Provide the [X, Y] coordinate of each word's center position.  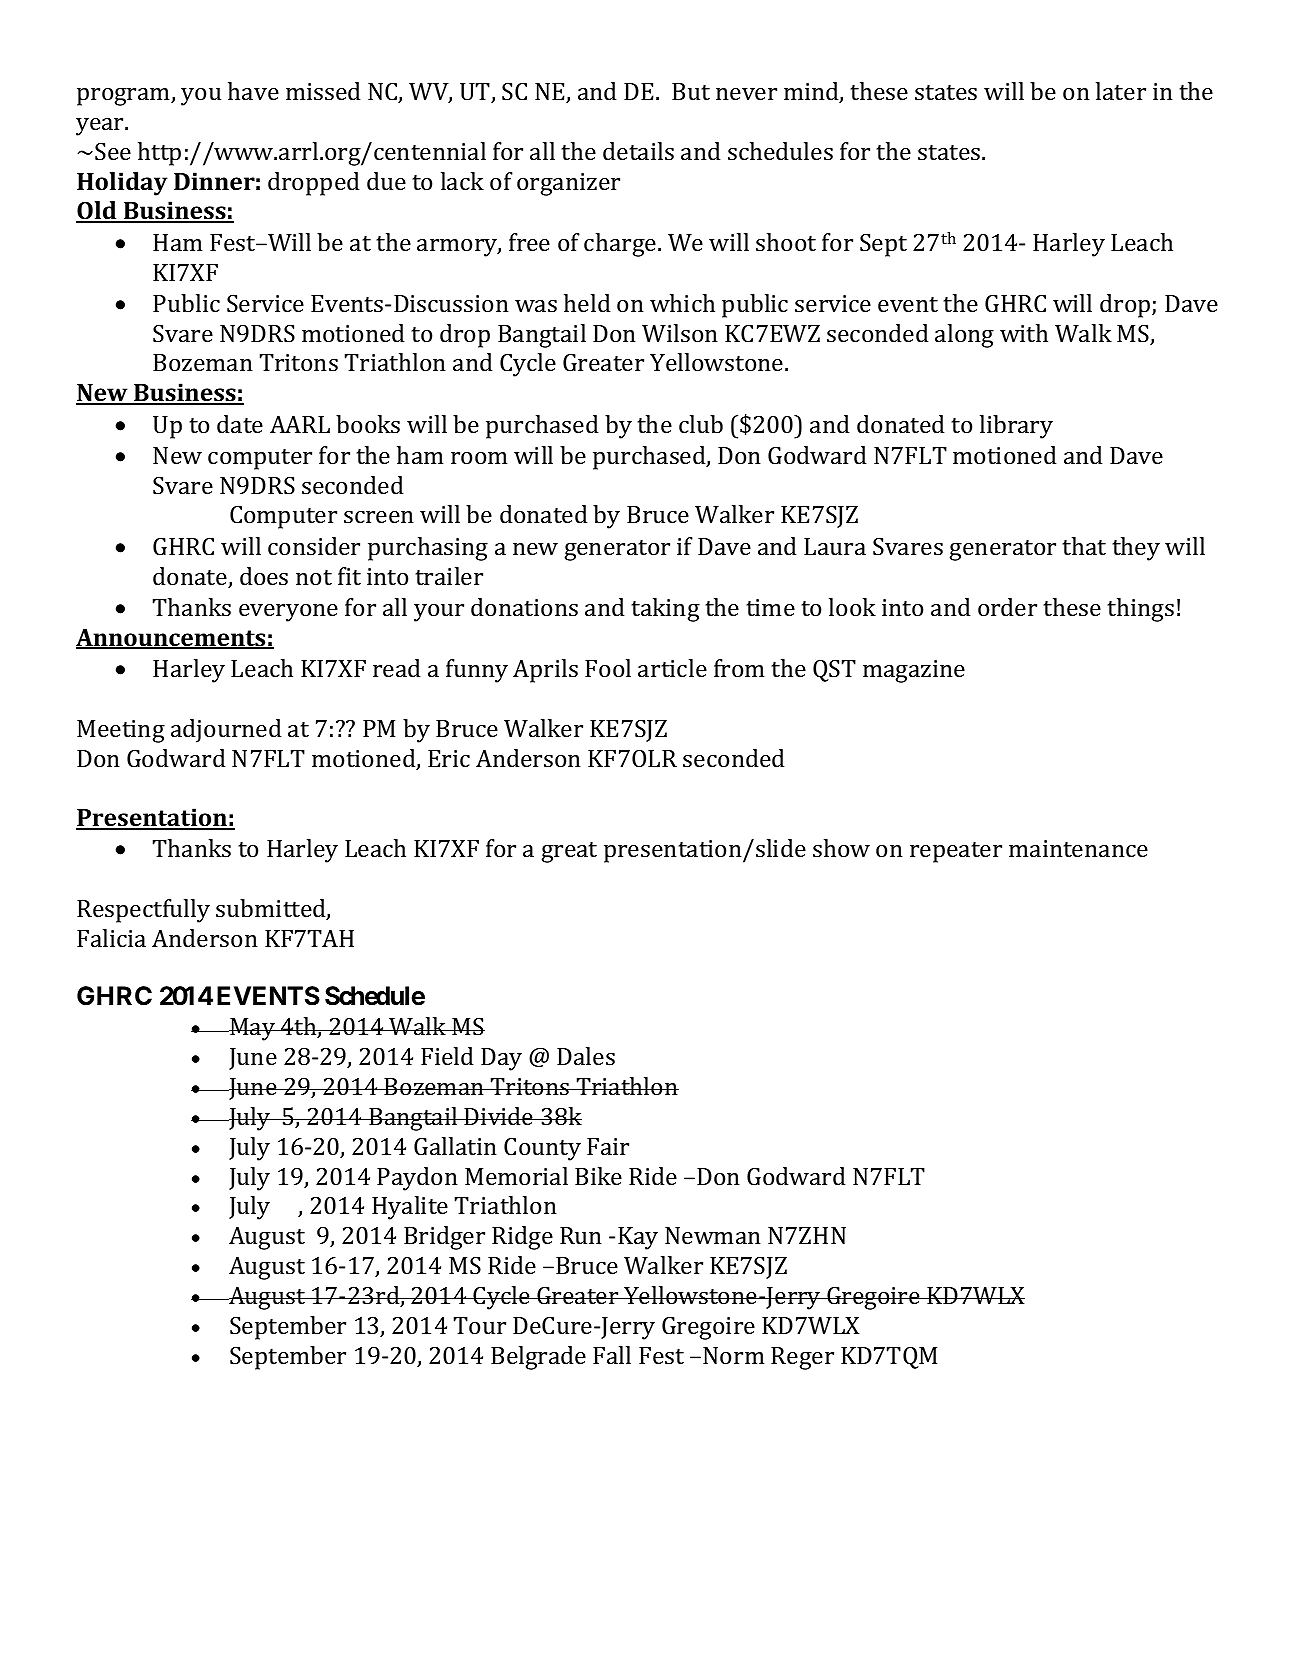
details [638, 151]
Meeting [121, 731]
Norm [733, 1355]
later [1121, 91]
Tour [480, 1325]
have [253, 91]
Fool [608, 668]
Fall [612, 1355]
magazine [914, 671]
